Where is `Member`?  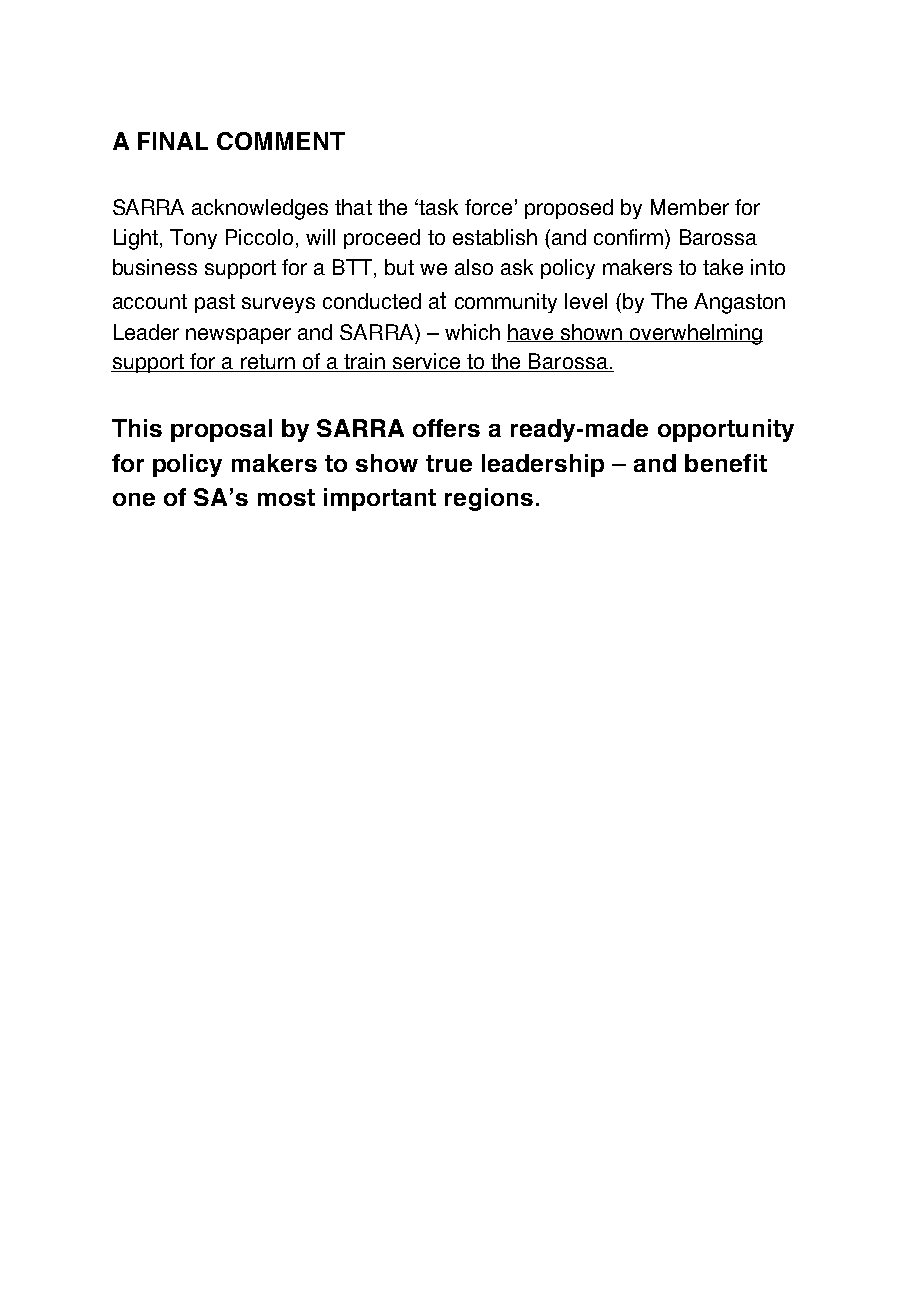 Member is located at coordinates (690, 207).
